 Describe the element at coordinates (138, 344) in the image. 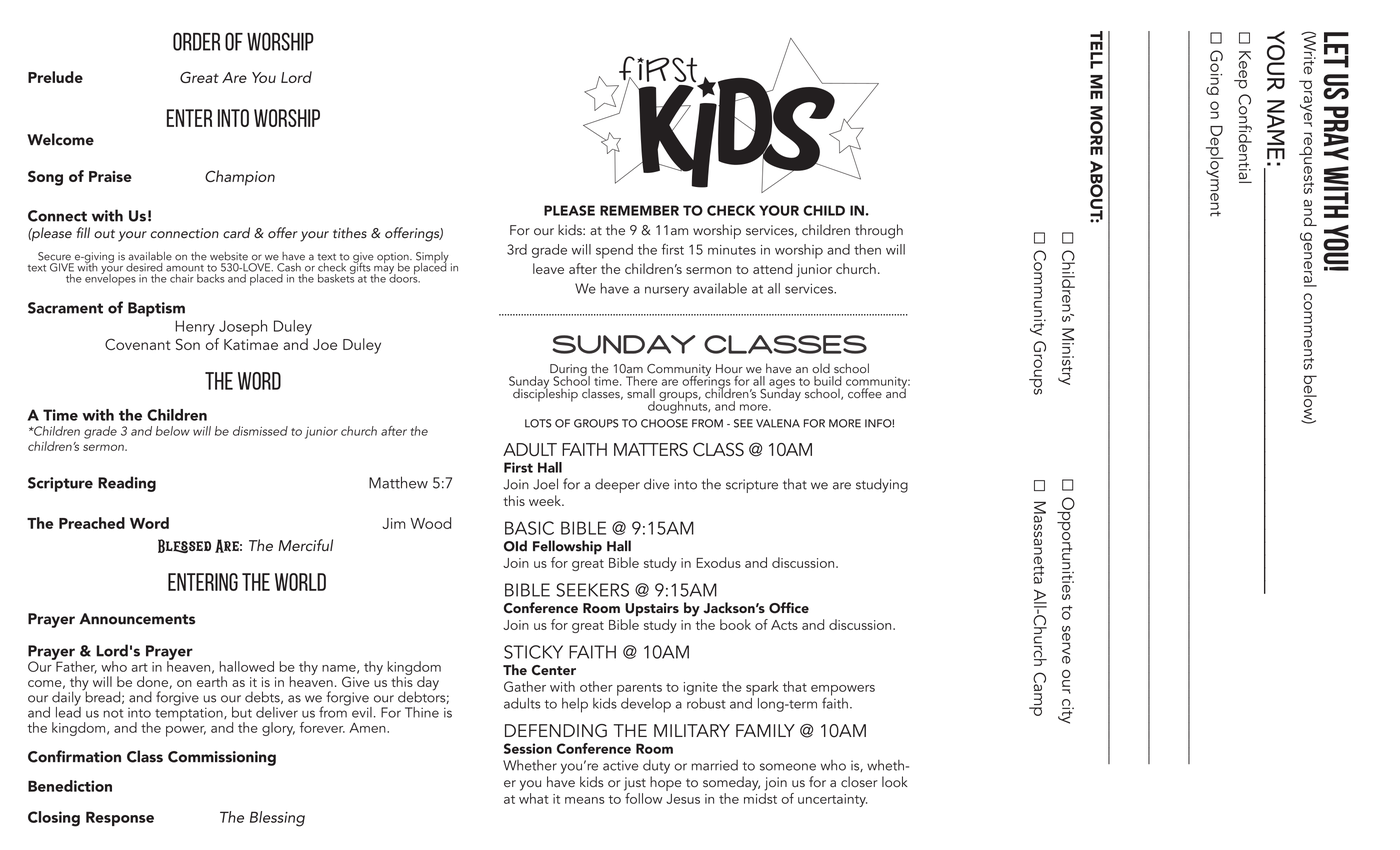

I see `Covenant` at that location.
